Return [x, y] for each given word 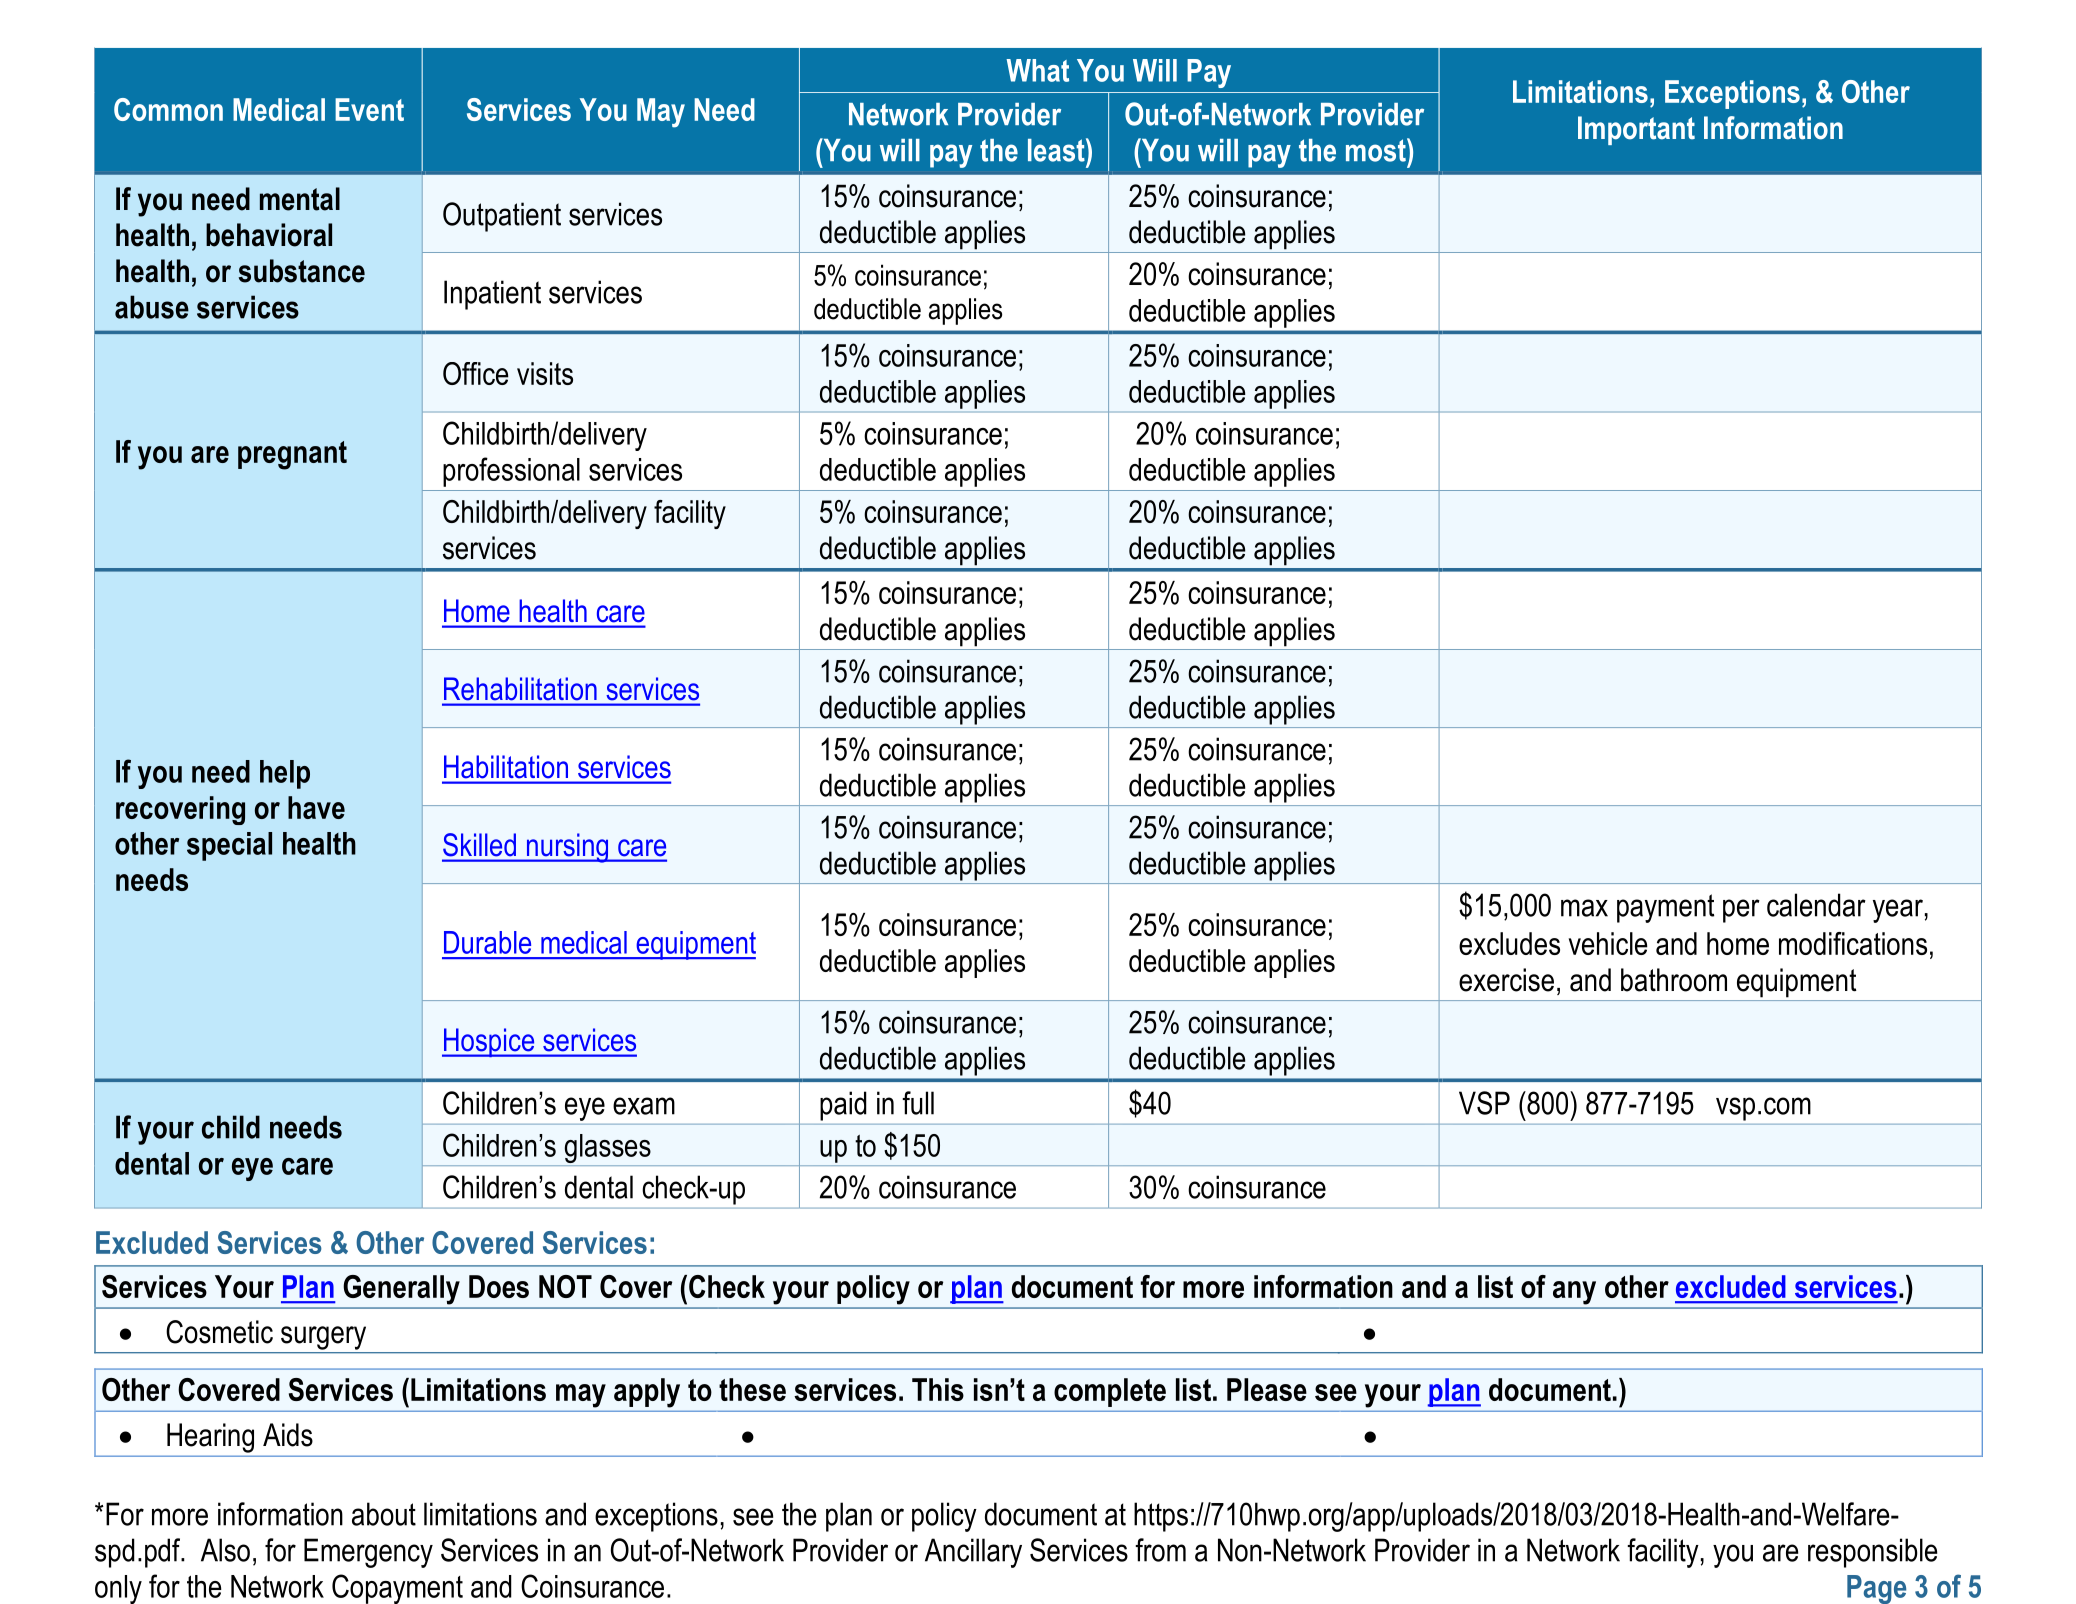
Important [1636, 130]
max [1584, 908]
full [918, 1103]
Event [369, 109]
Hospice [489, 1042]
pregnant [292, 455]
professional [511, 472]
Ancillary [973, 1553]
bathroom [1674, 980]
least [1057, 150]
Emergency [368, 1553]
